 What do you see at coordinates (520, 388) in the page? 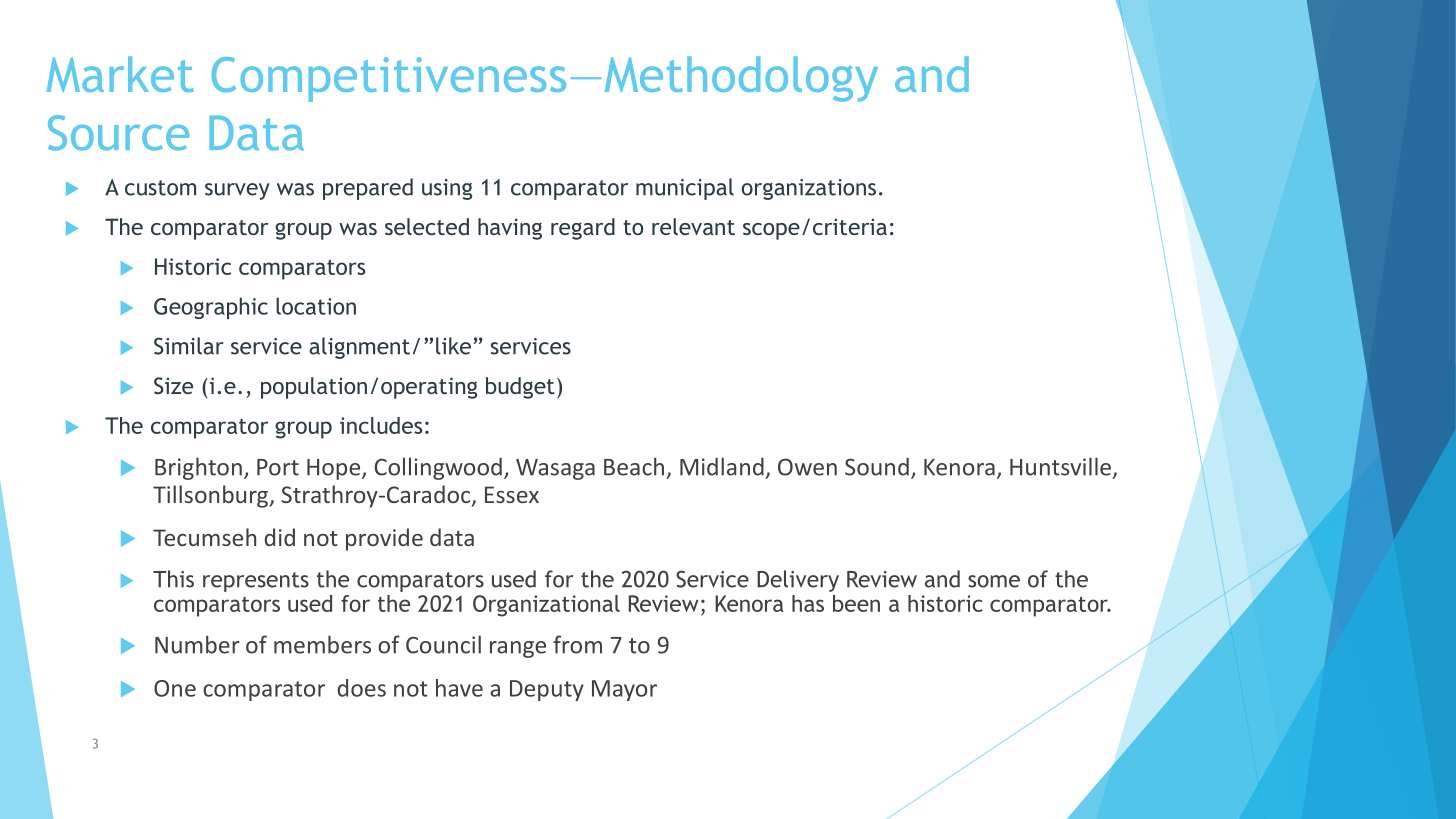
I see `budget` at bounding box center [520, 388].
